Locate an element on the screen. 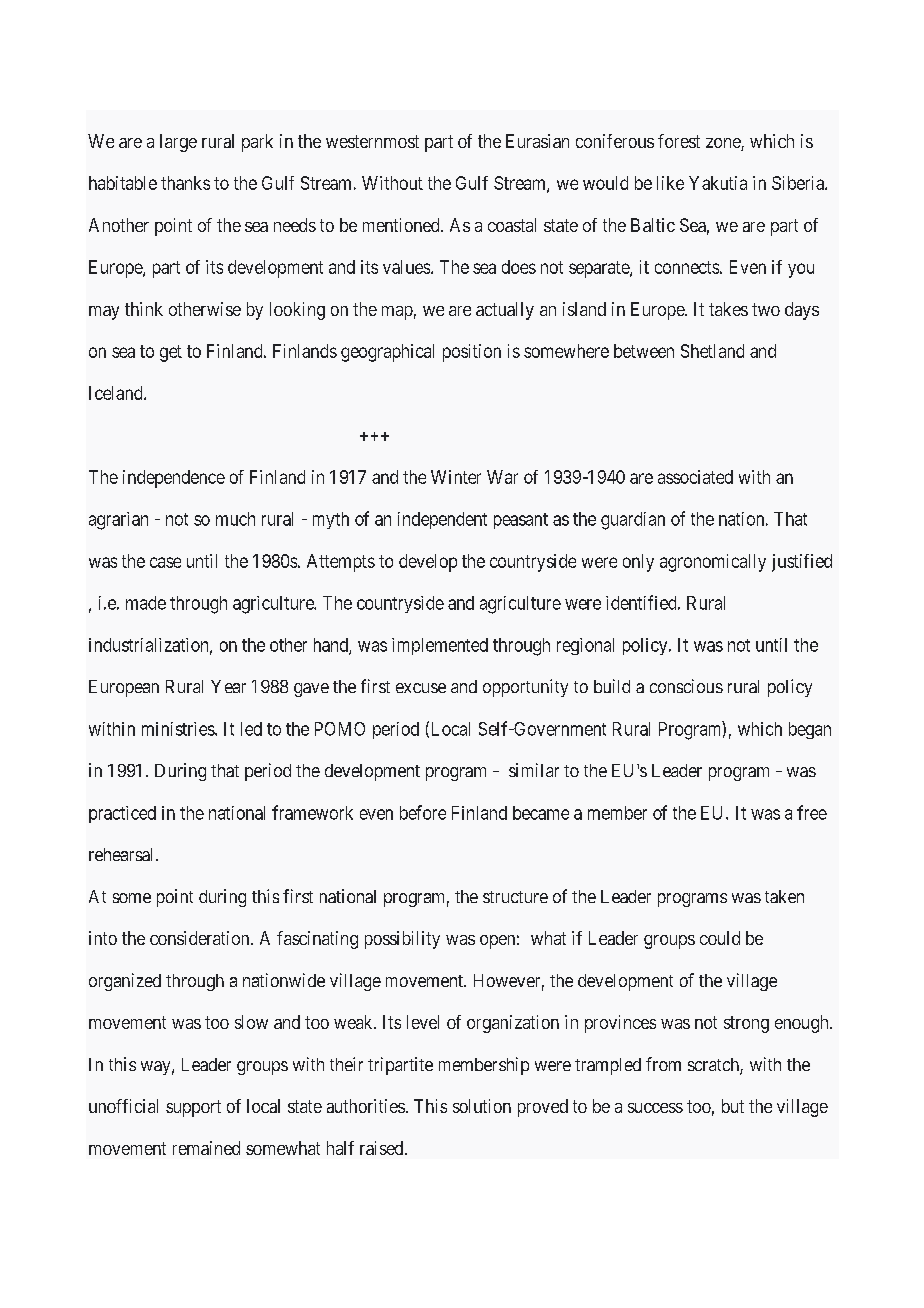 This screenshot has height=1308, width=924. implemented is located at coordinates (440, 646).
